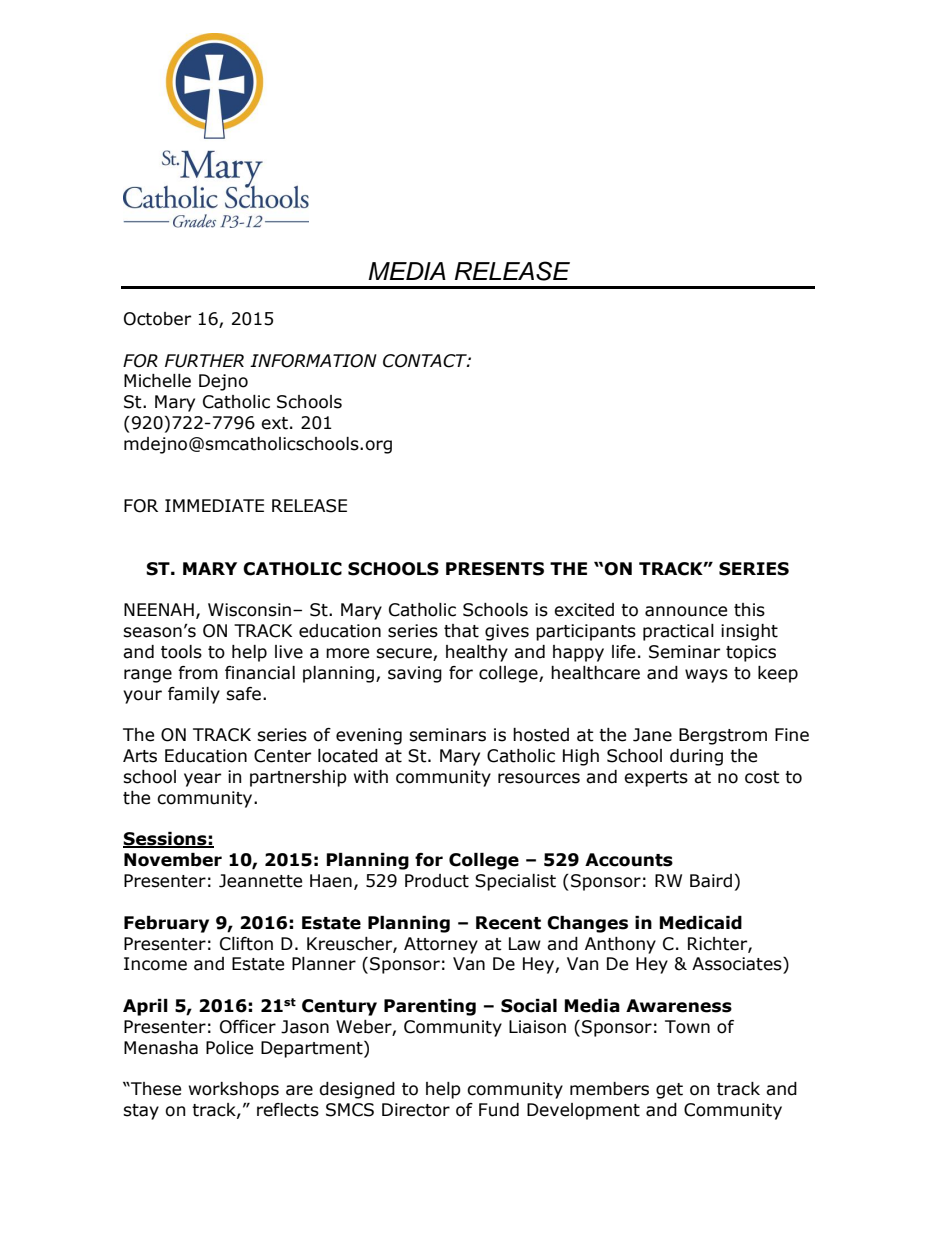  What do you see at coordinates (499, 1110) in the screenshot?
I see `Fund` at bounding box center [499, 1110].
